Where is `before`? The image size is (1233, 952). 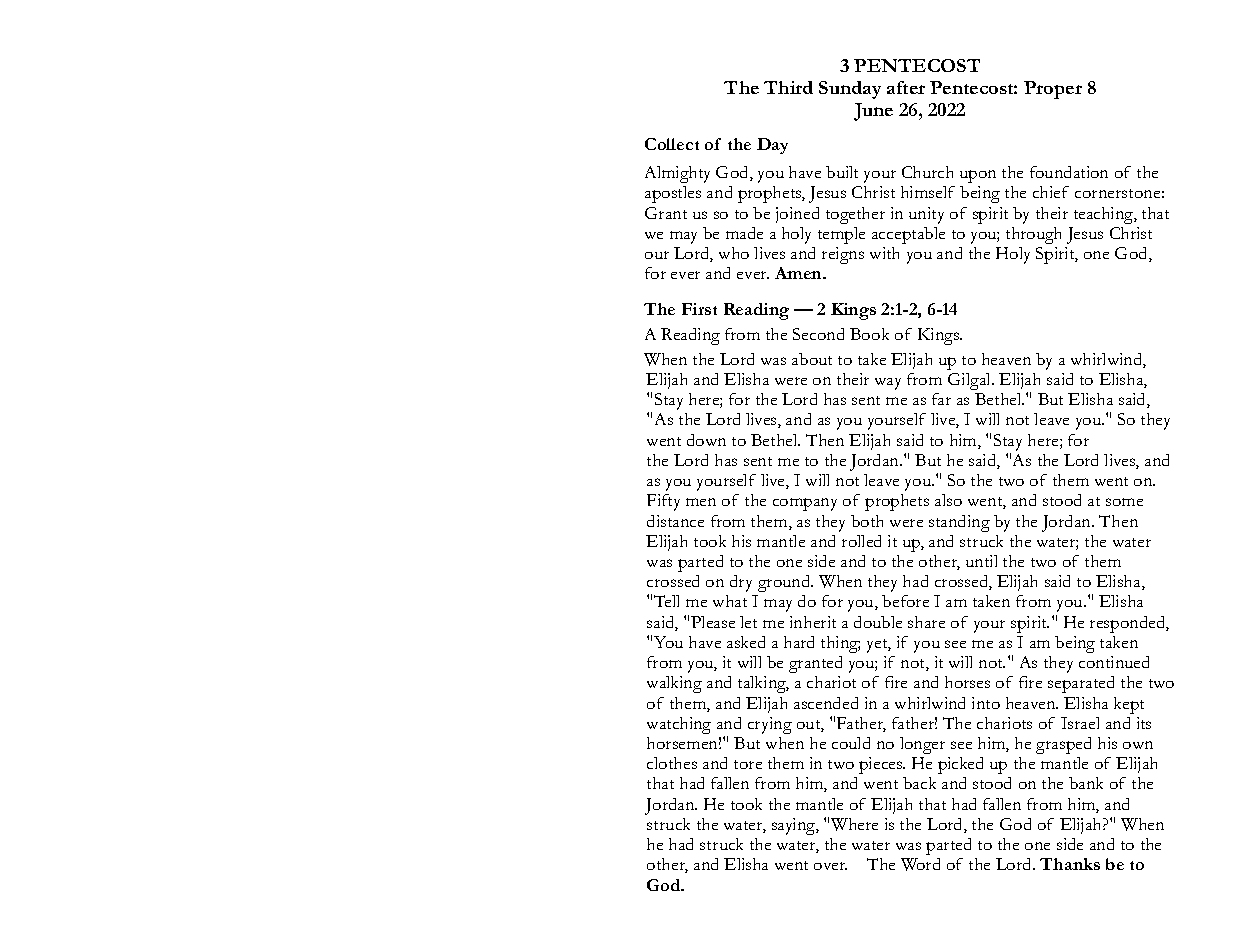 before is located at coordinates (905, 601).
